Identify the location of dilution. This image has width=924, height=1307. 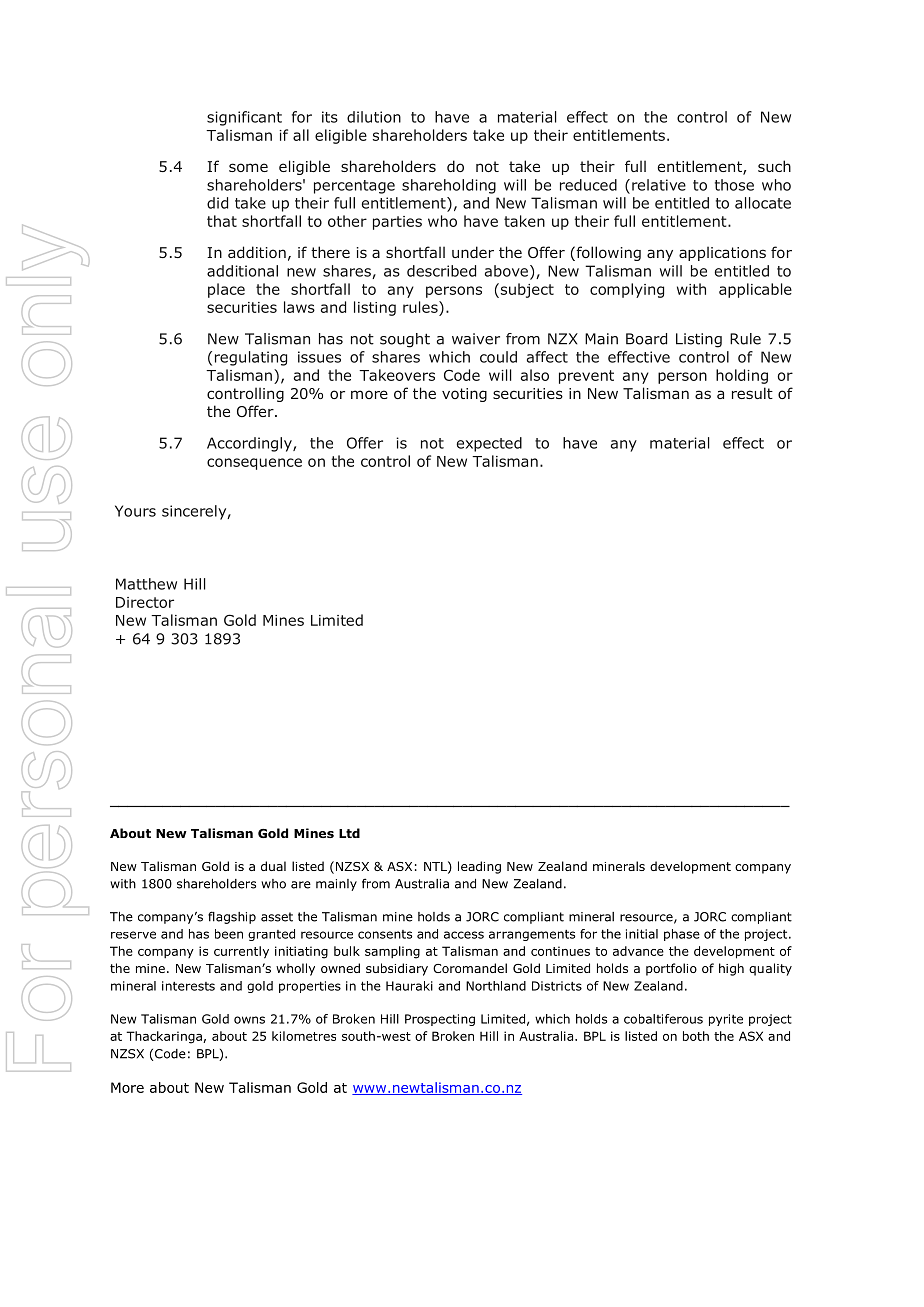
(374, 117).
